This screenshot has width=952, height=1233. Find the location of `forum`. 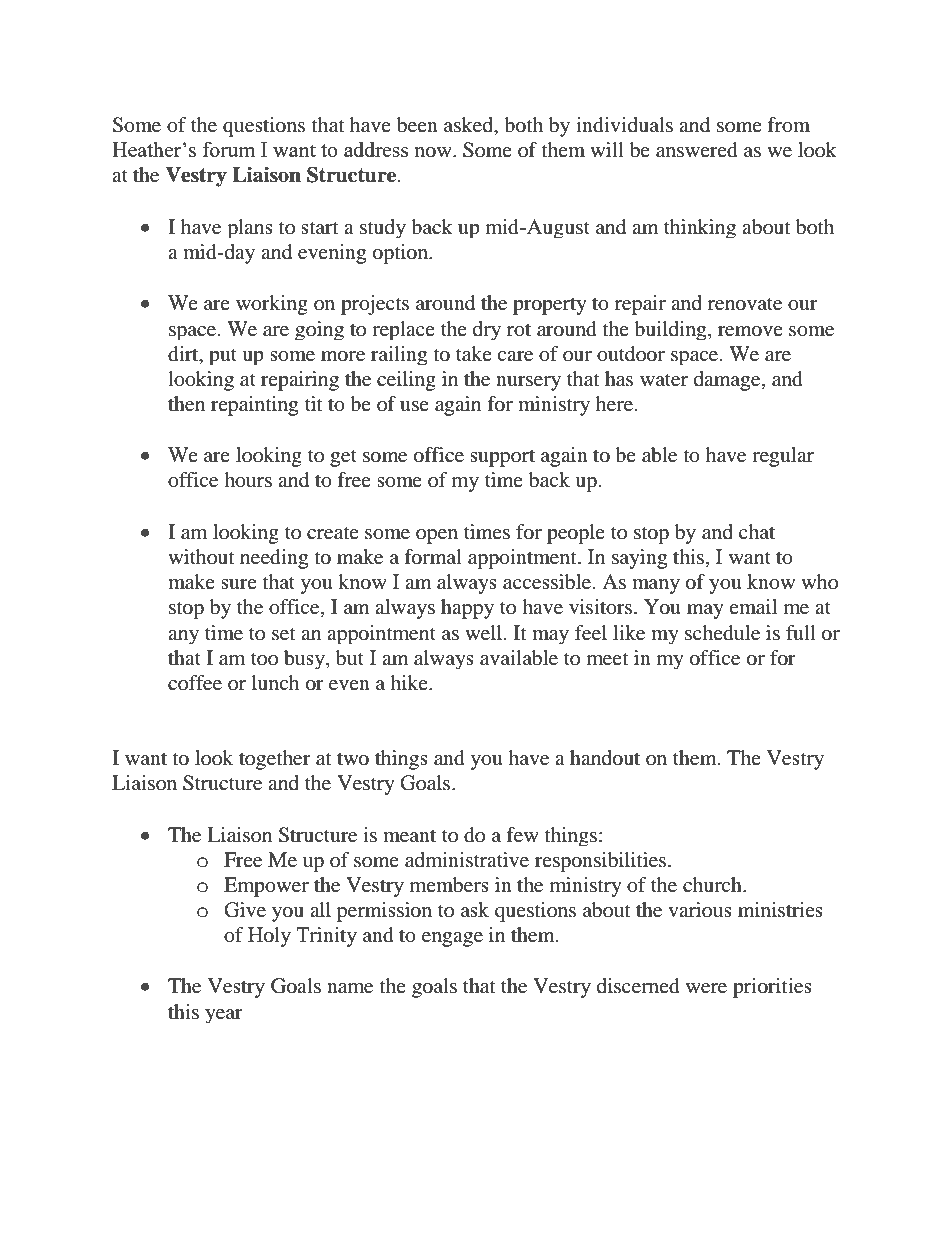

forum is located at coordinates (228, 149).
